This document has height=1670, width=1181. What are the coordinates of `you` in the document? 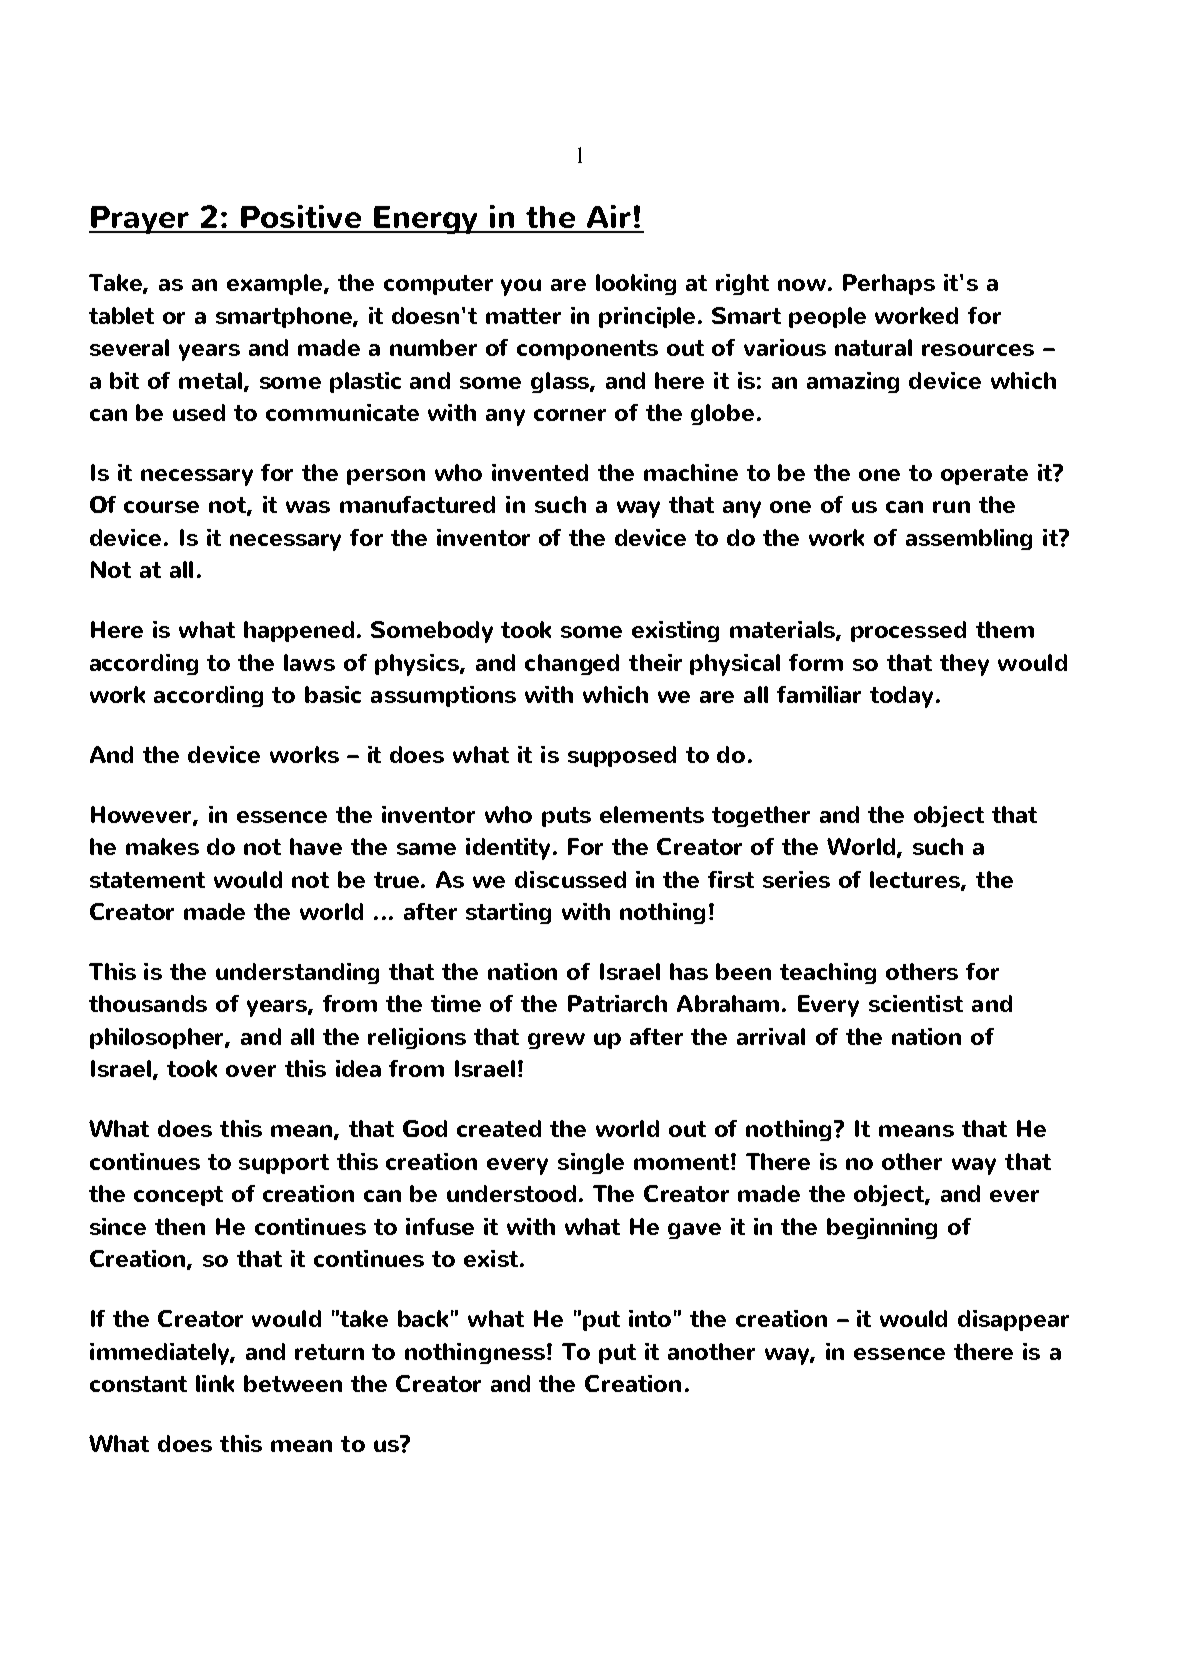 It's located at (521, 287).
